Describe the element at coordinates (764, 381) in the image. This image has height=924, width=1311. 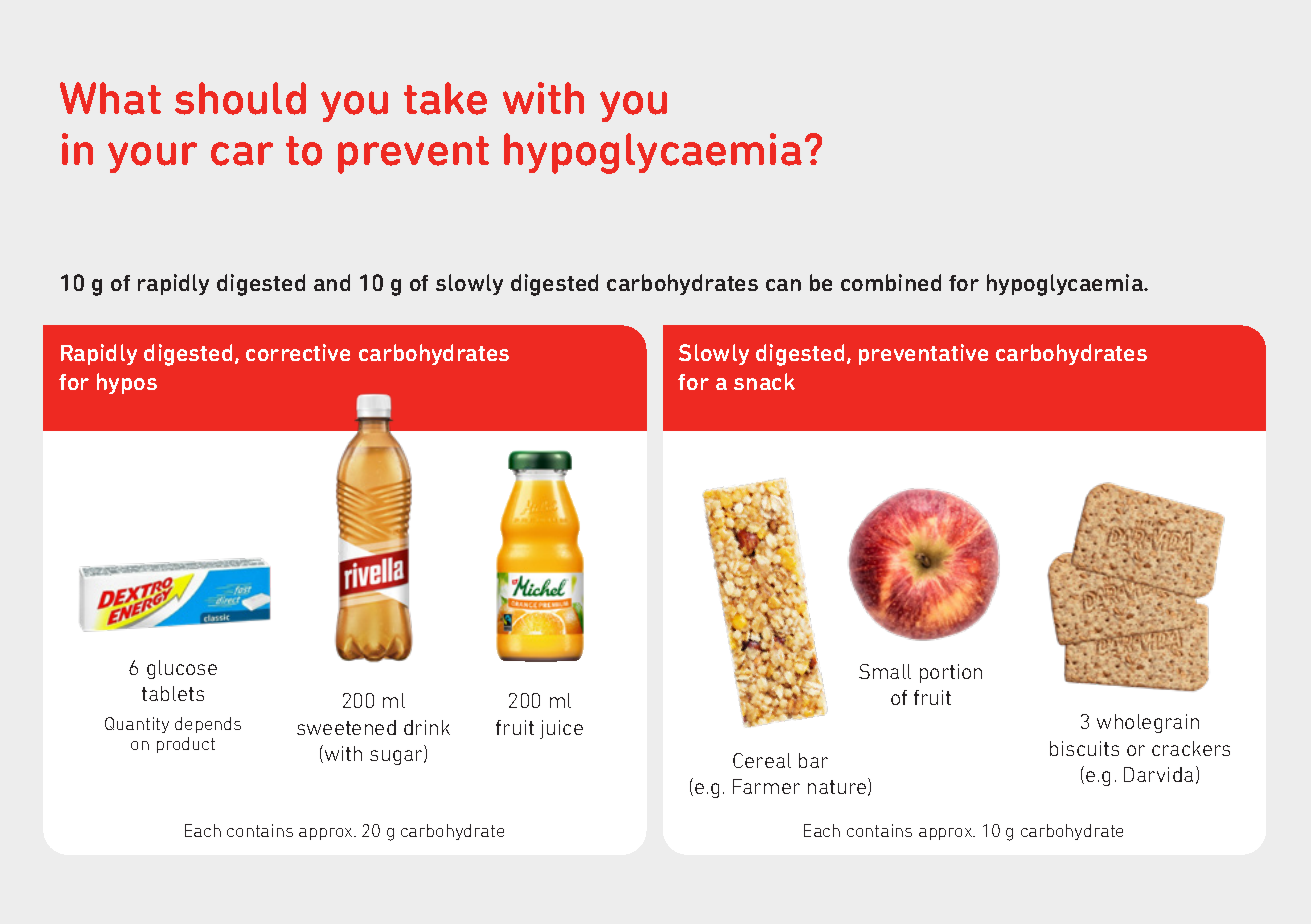
I see `snack` at that location.
